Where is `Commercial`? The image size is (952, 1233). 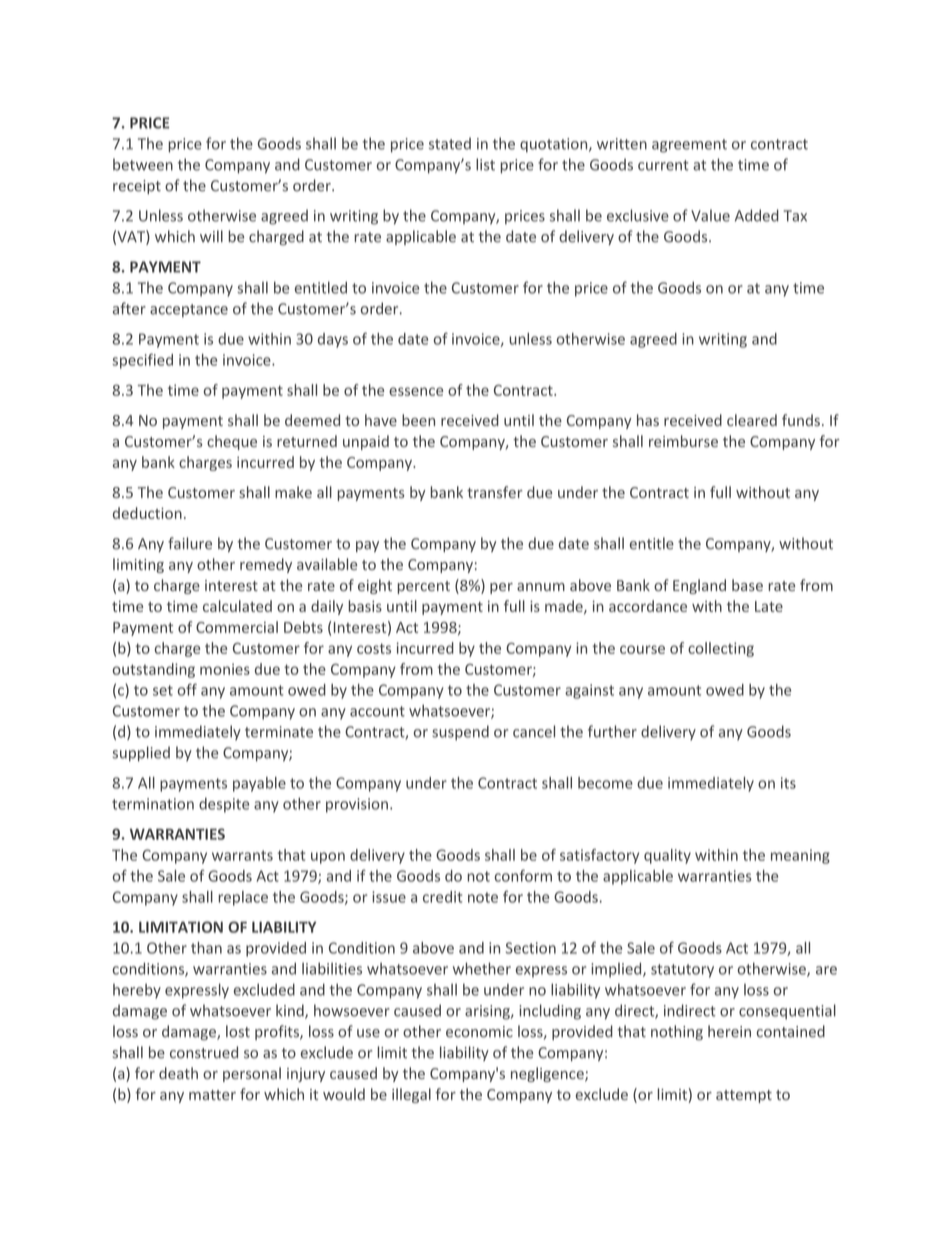
Commercial is located at coordinates (237, 627).
